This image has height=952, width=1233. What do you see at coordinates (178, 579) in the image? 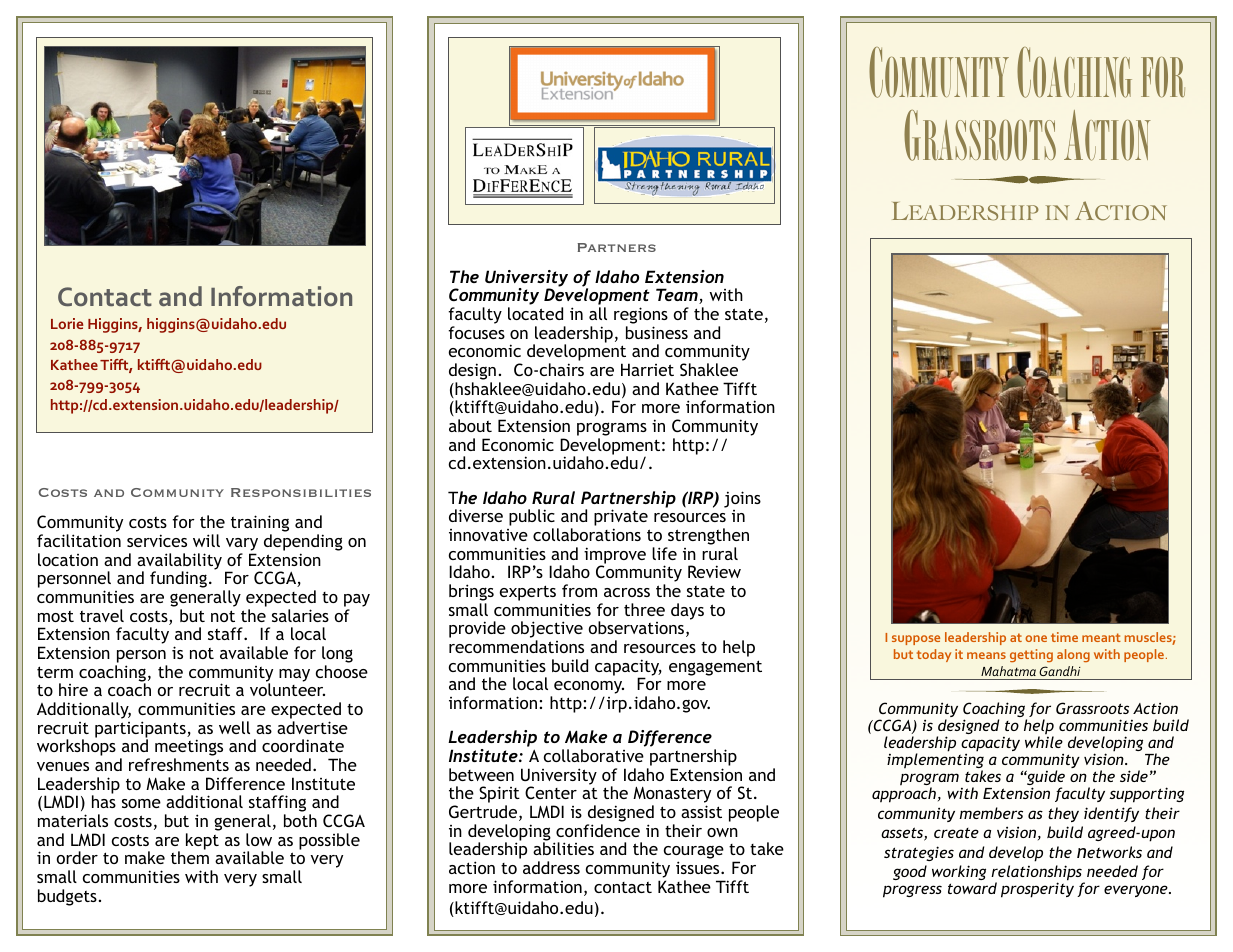
I see `funding` at bounding box center [178, 579].
